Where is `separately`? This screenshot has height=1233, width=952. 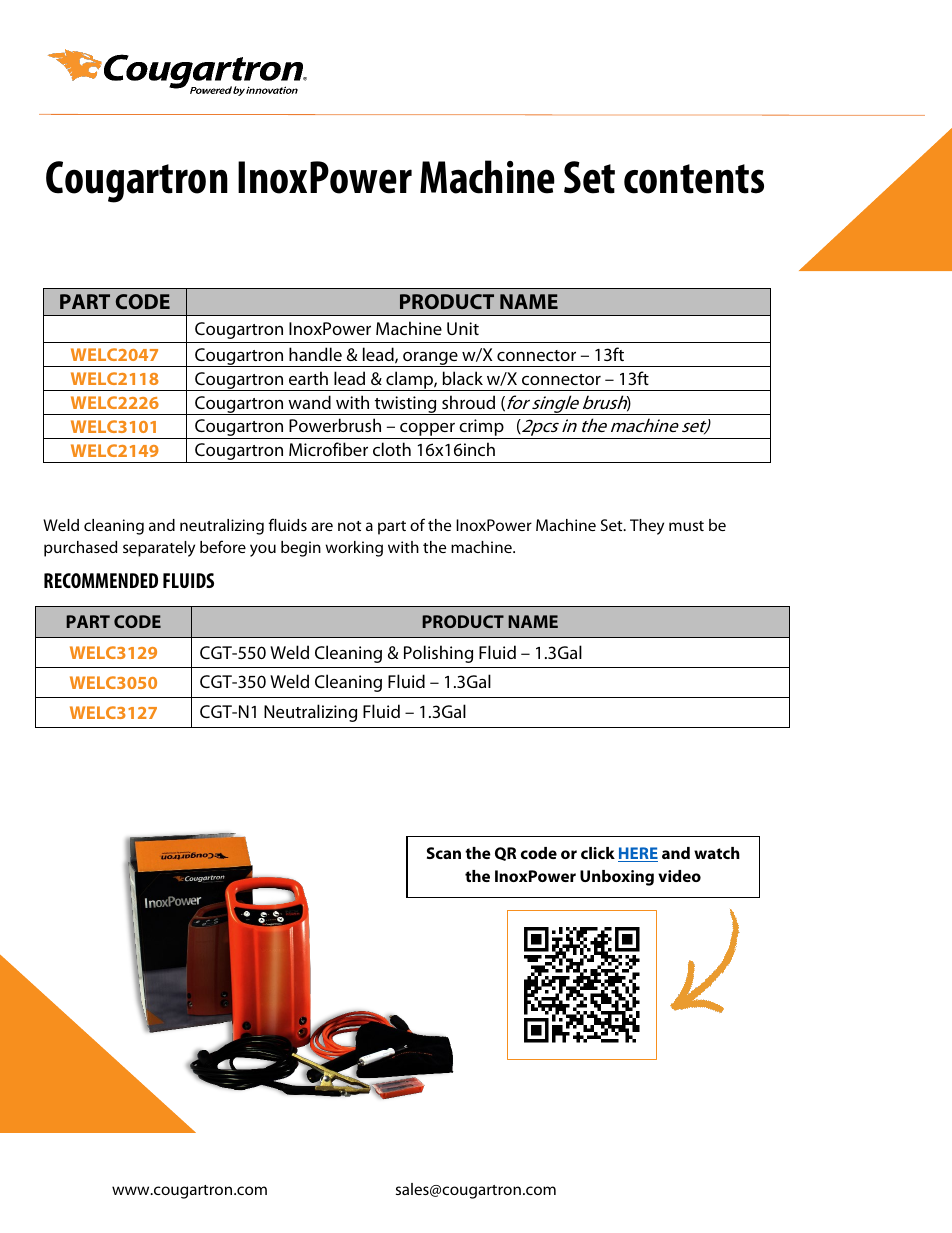 separately is located at coordinates (159, 549).
